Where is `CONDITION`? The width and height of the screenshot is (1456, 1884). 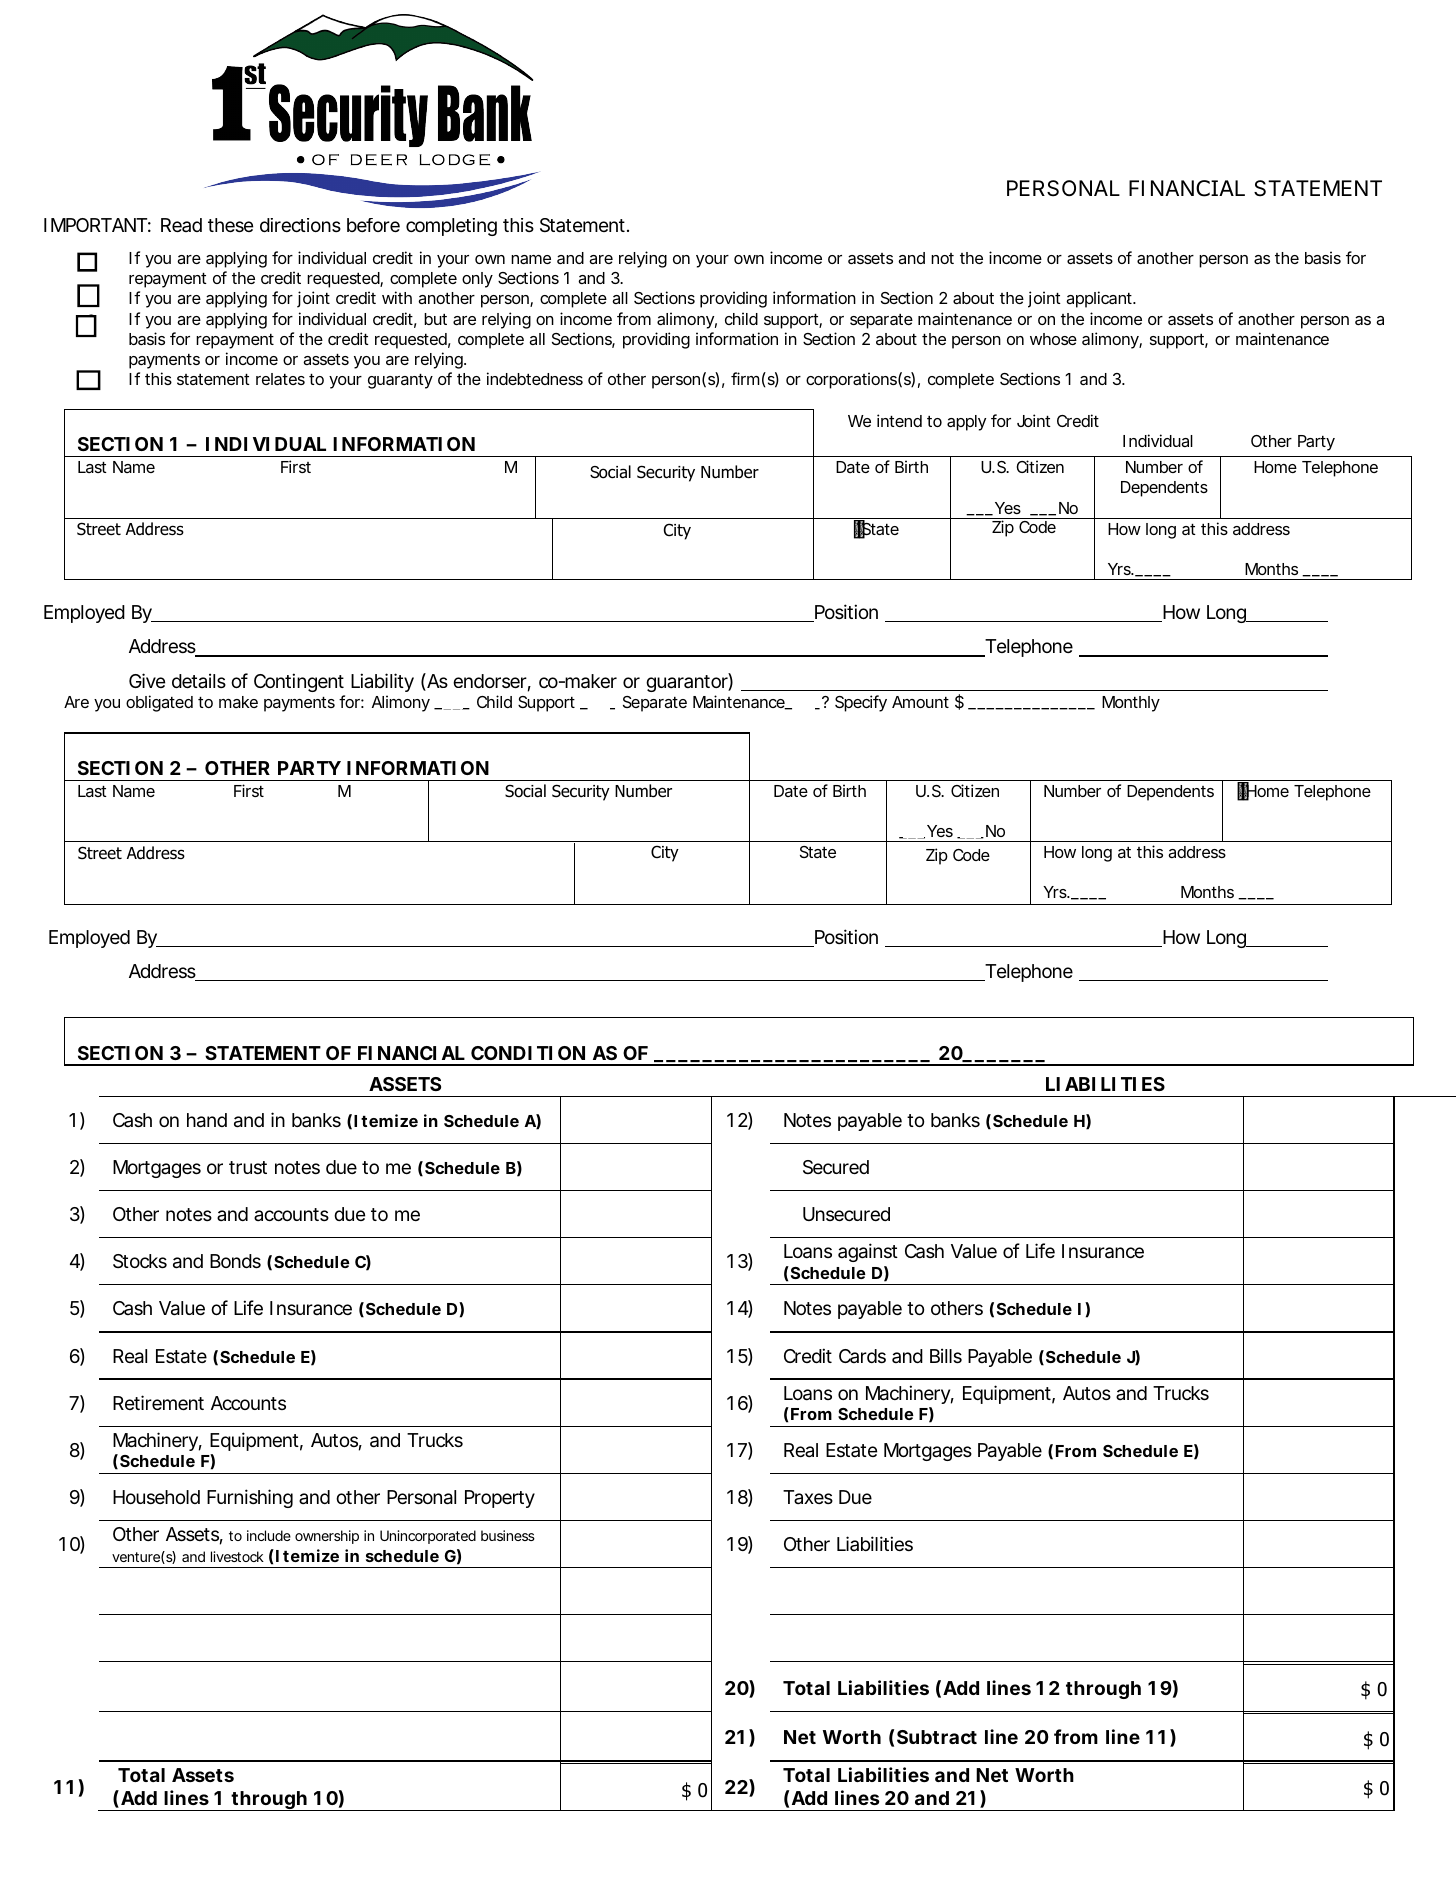
CONDITION is located at coordinates (528, 1053).
